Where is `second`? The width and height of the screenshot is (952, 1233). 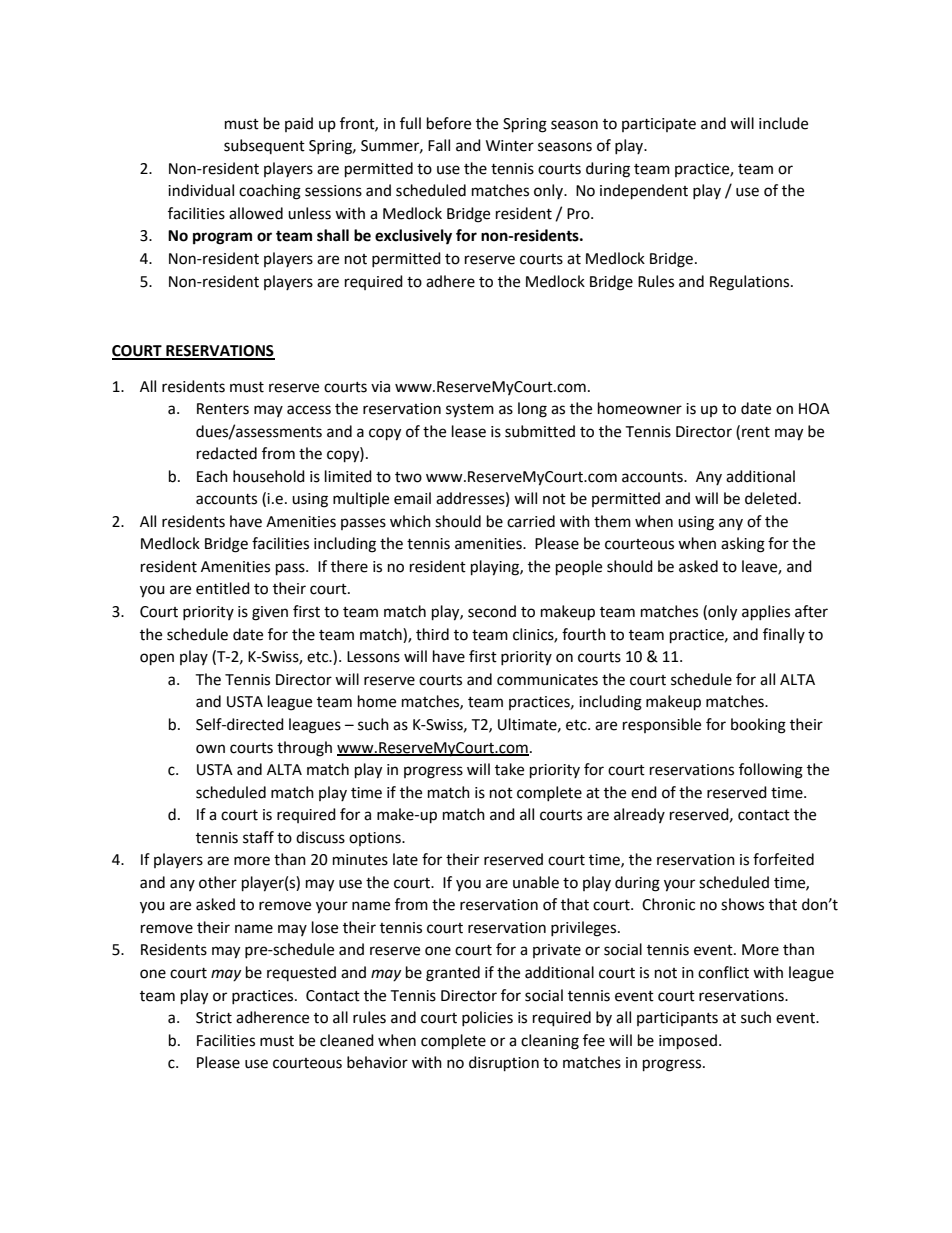 second is located at coordinates (492, 611).
